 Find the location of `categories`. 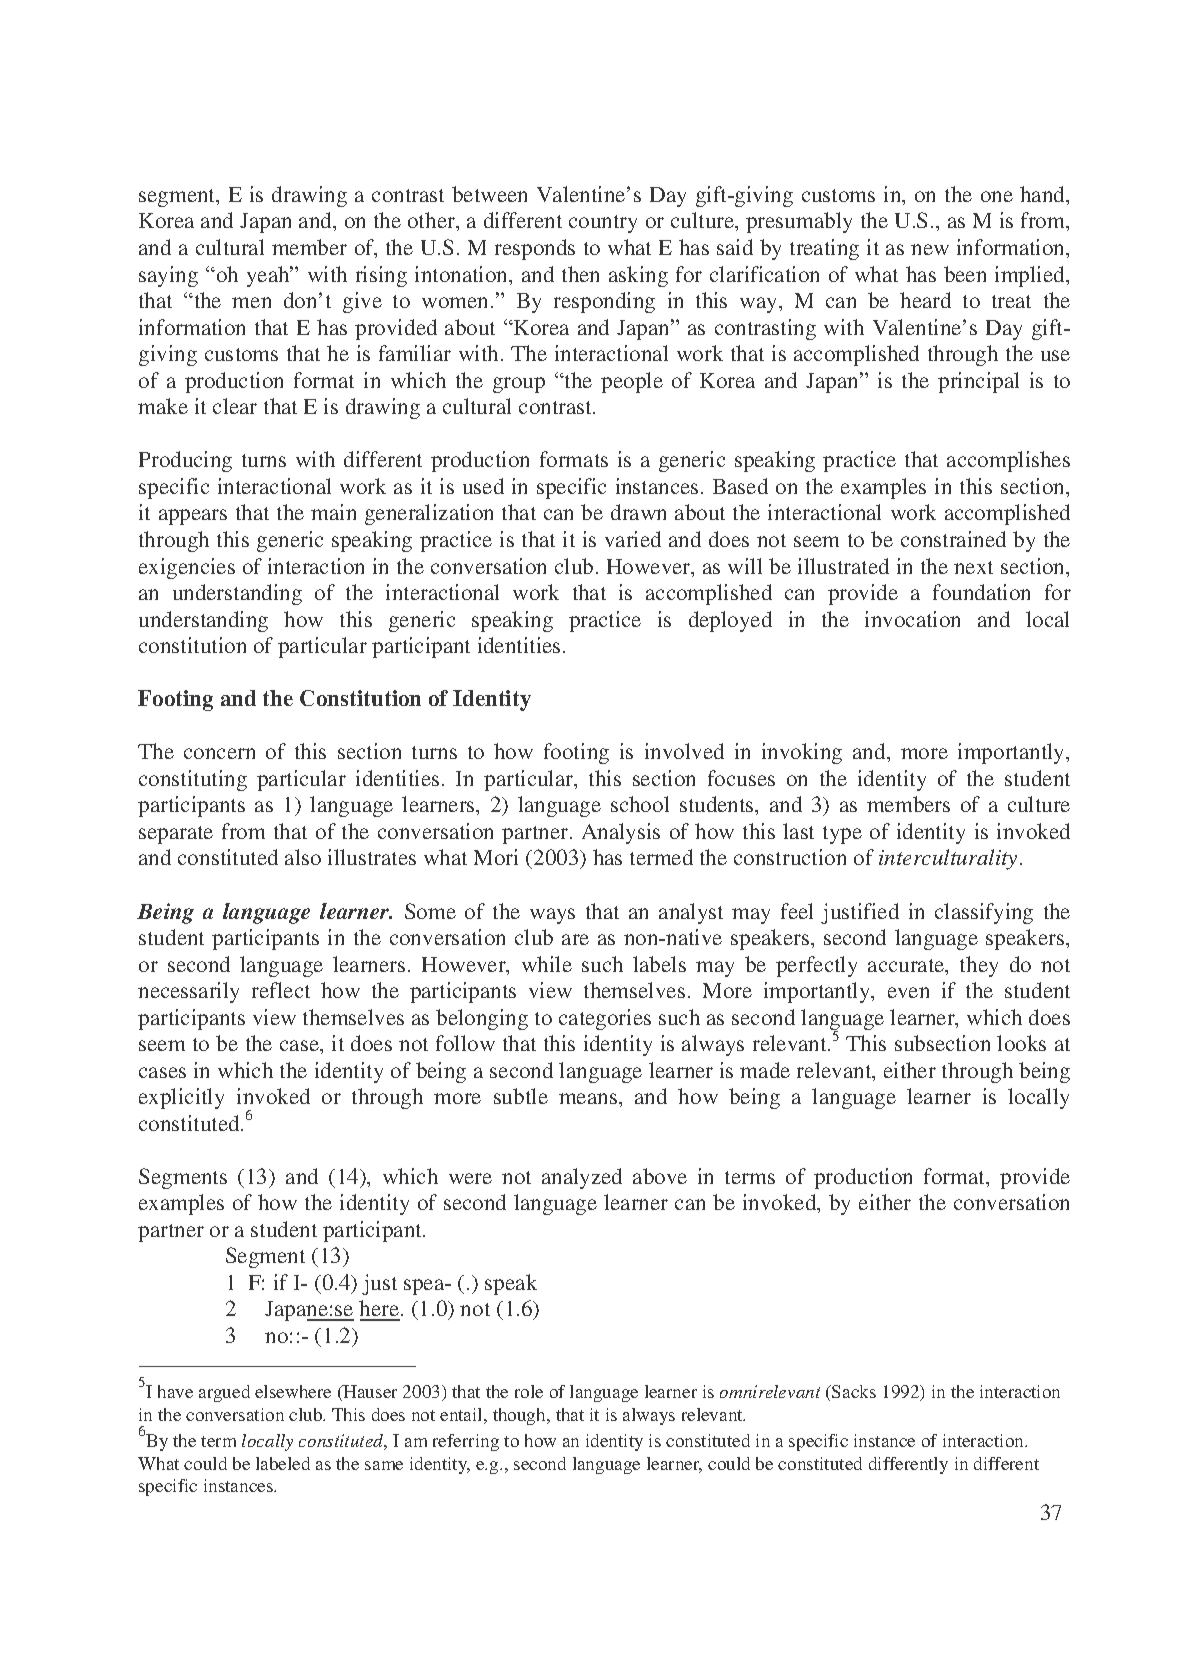

categories is located at coordinates (605, 1019).
